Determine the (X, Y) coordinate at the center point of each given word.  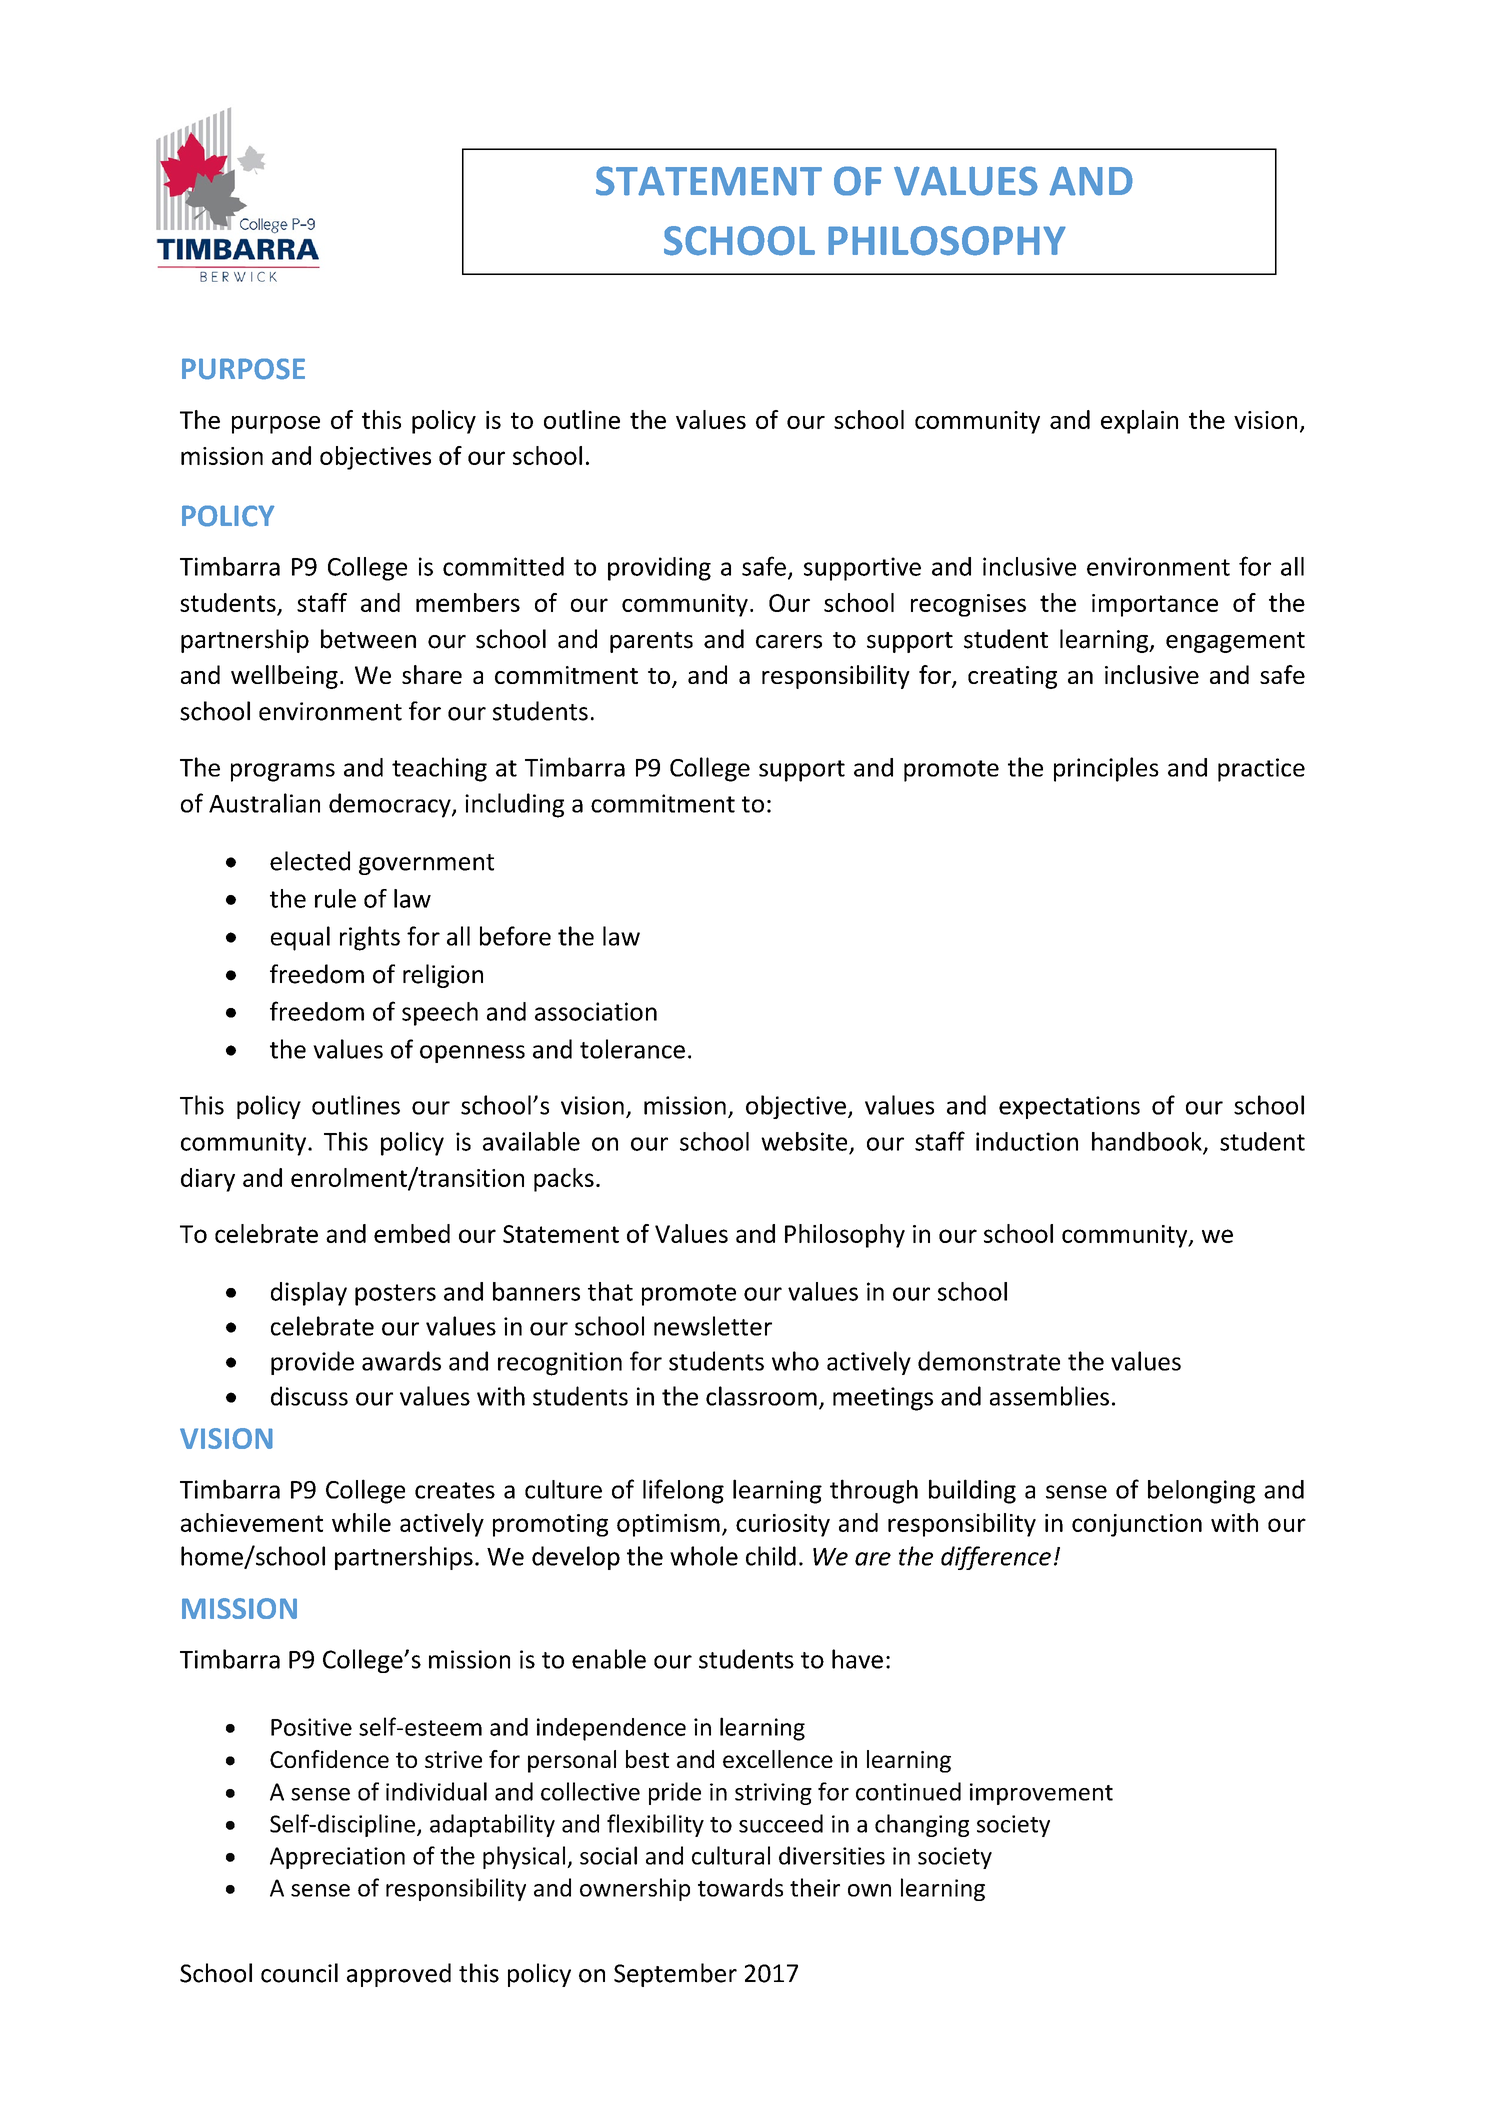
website (804, 1141)
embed (412, 1233)
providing (659, 569)
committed (503, 566)
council (299, 1973)
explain (1139, 422)
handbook (1148, 1142)
